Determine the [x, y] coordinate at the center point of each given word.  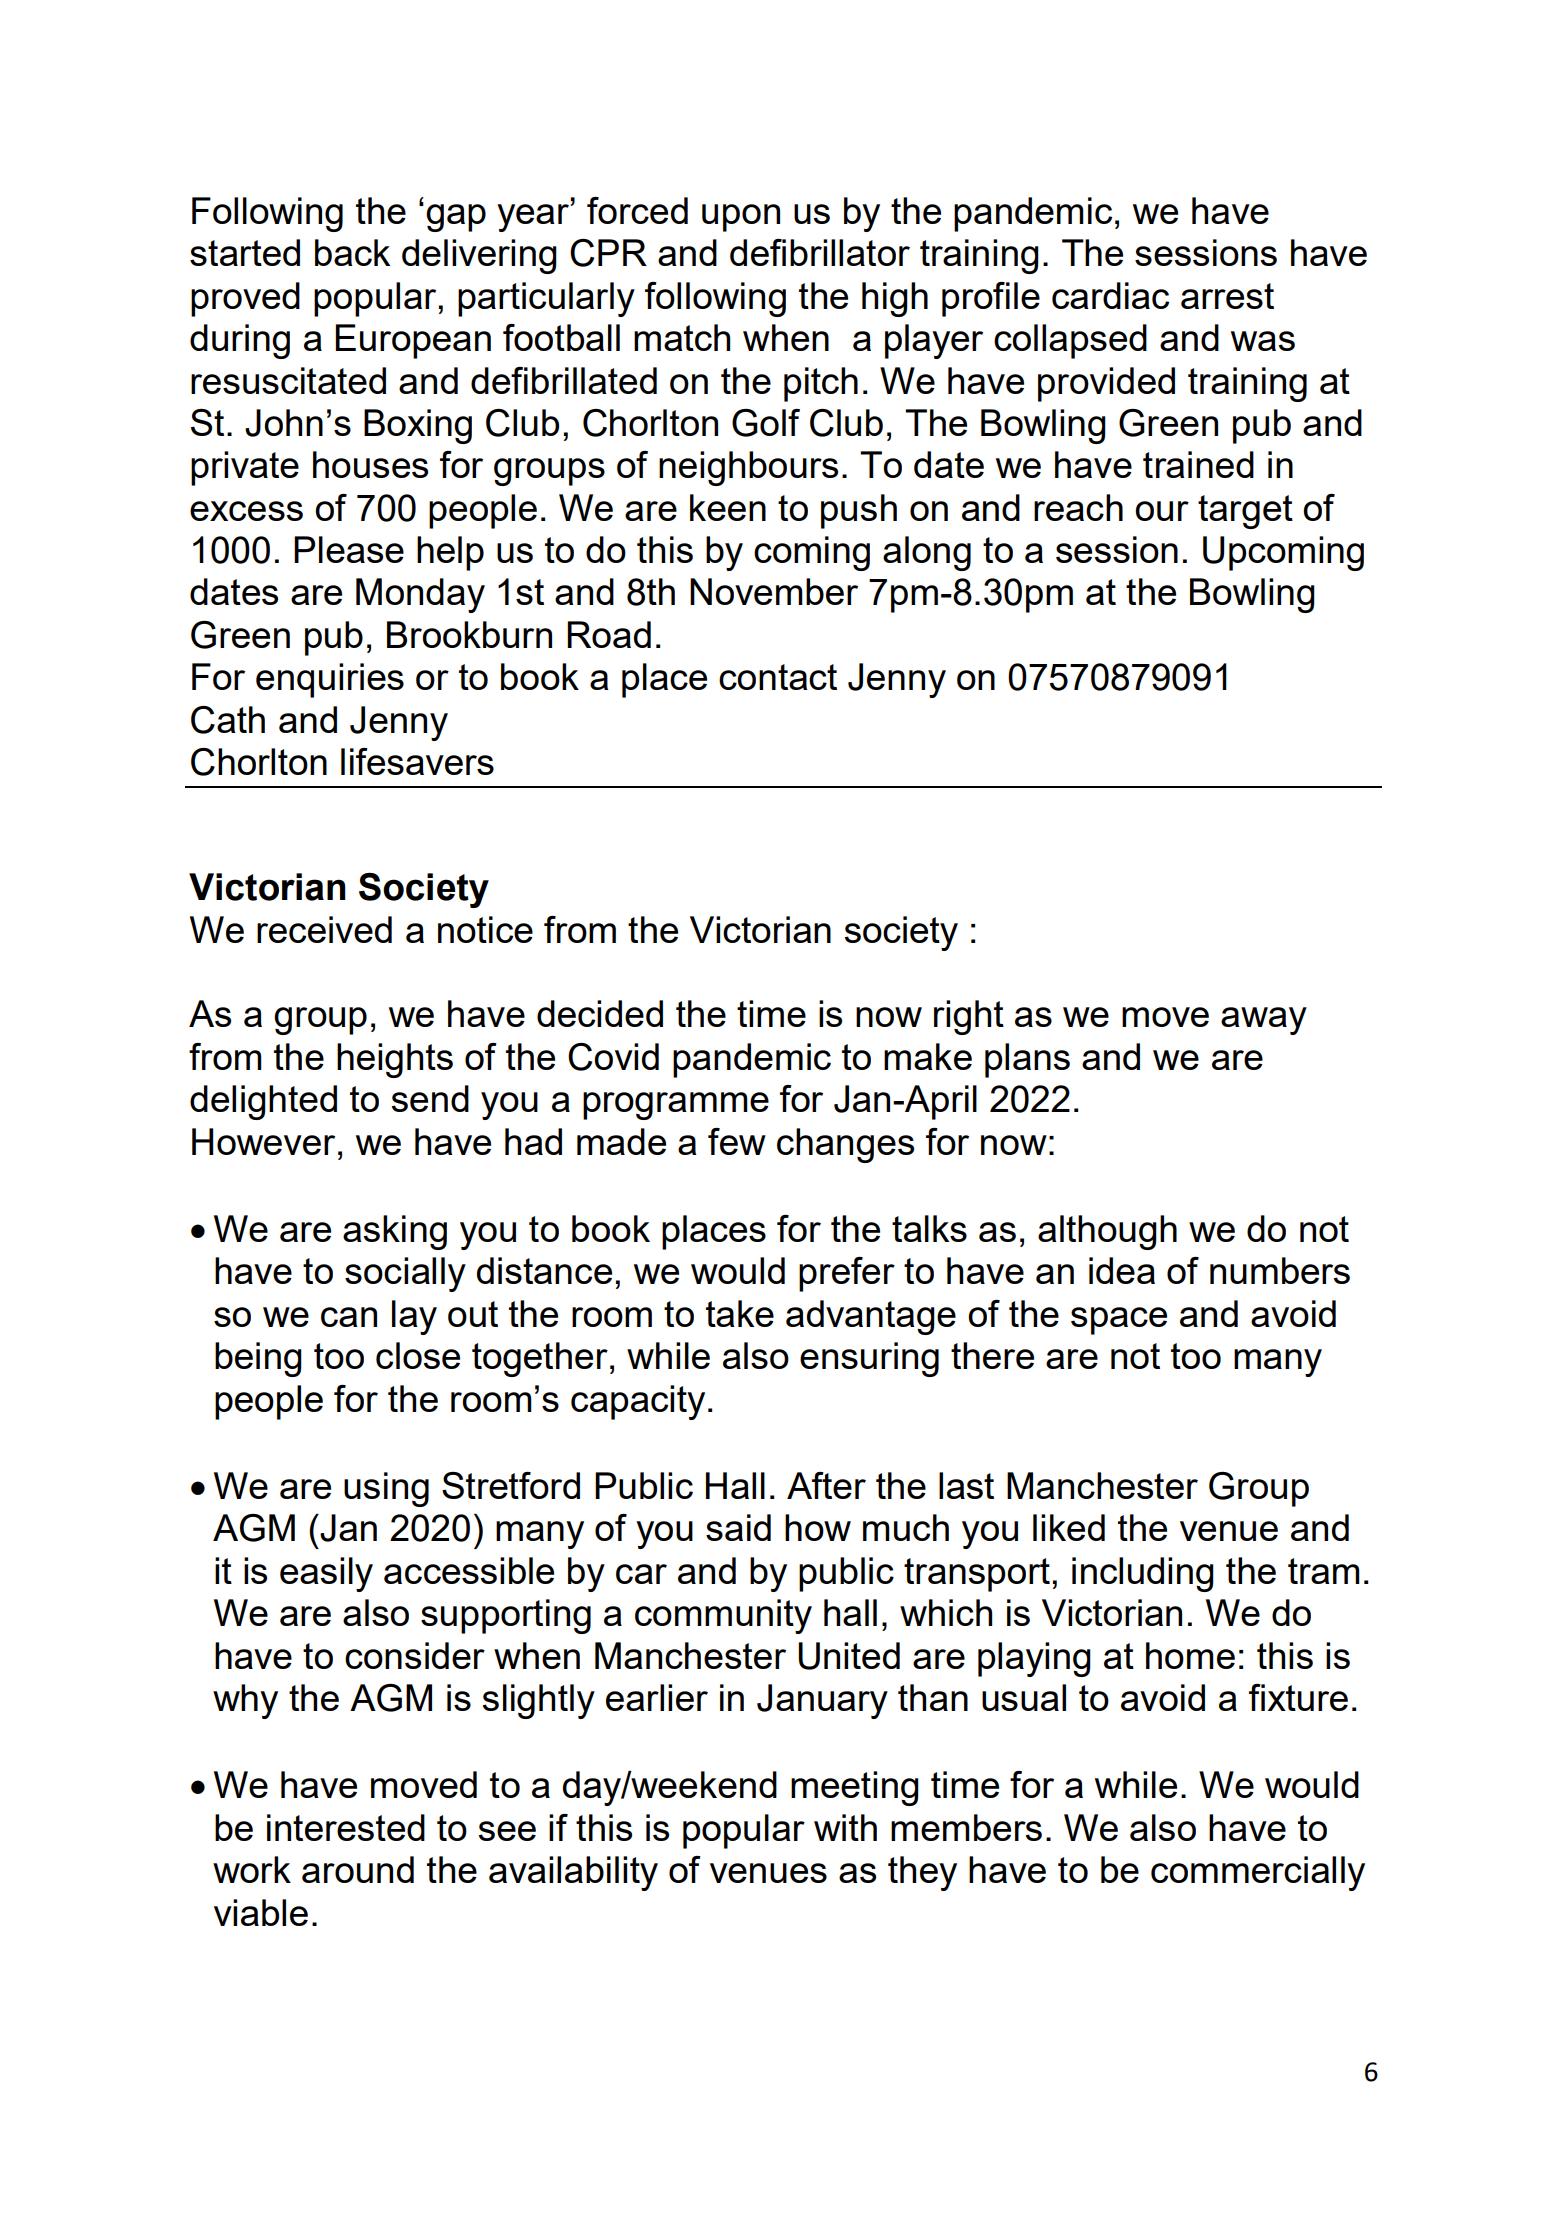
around [358, 1869]
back [352, 252]
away [1264, 1021]
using [386, 1489]
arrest [1227, 296]
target [1245, 512]
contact [778, 677]
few [737, 1141]
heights [395, 1060]
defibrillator [820, 252]
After [826, 1485]
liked [1069, 1527]
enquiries [330, 680]
